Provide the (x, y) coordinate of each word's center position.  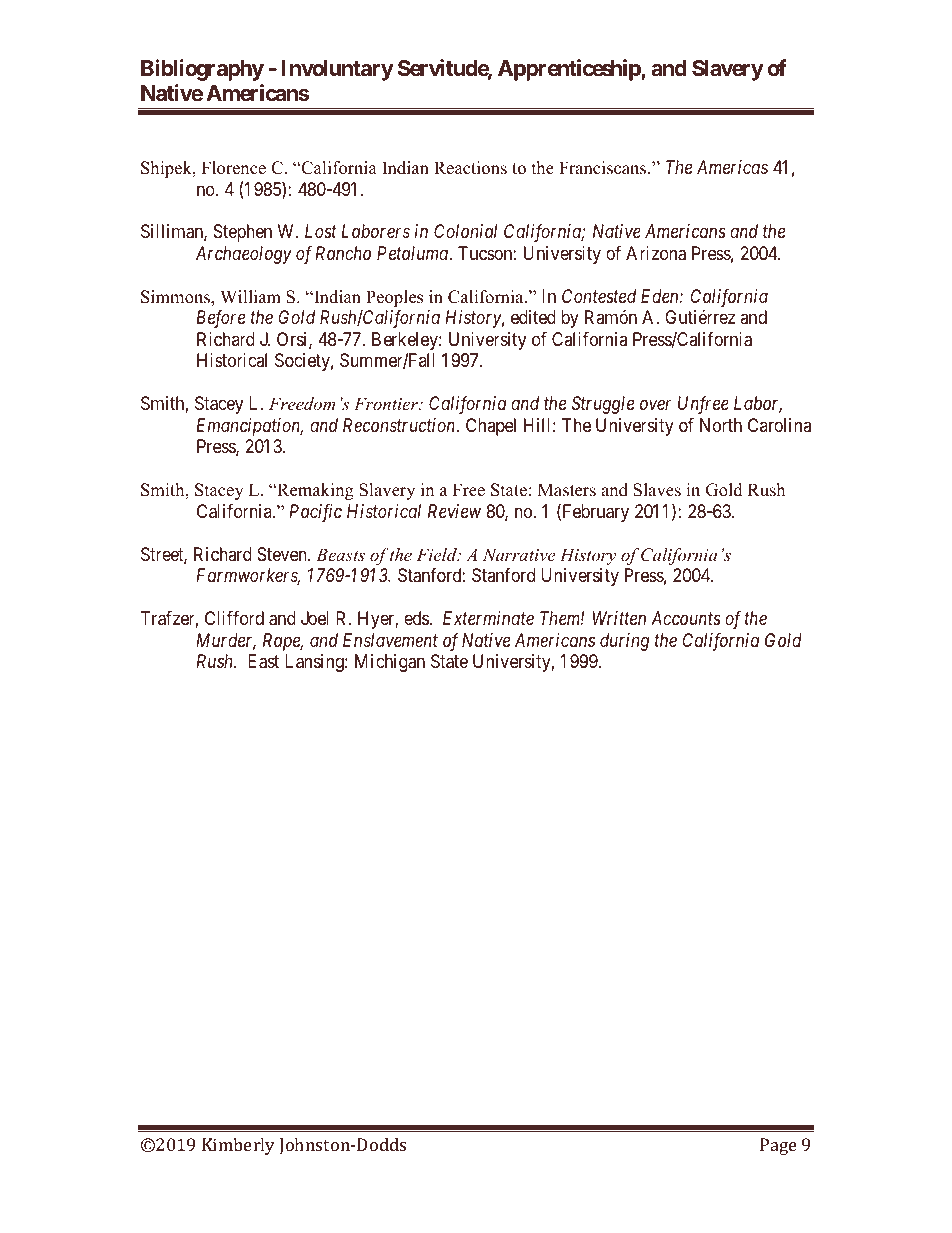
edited (533, 317)
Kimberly (238, 1146)
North (721, 425)
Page (778, 1146)
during (624, 642)
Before (220, 319)
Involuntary (337, 70)
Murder (226, 641)
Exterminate (488, 618)
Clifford (234, 618)
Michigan (390, 663)
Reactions (470, 168)
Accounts (686, 618)
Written (619, 618)
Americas (732, 167)
